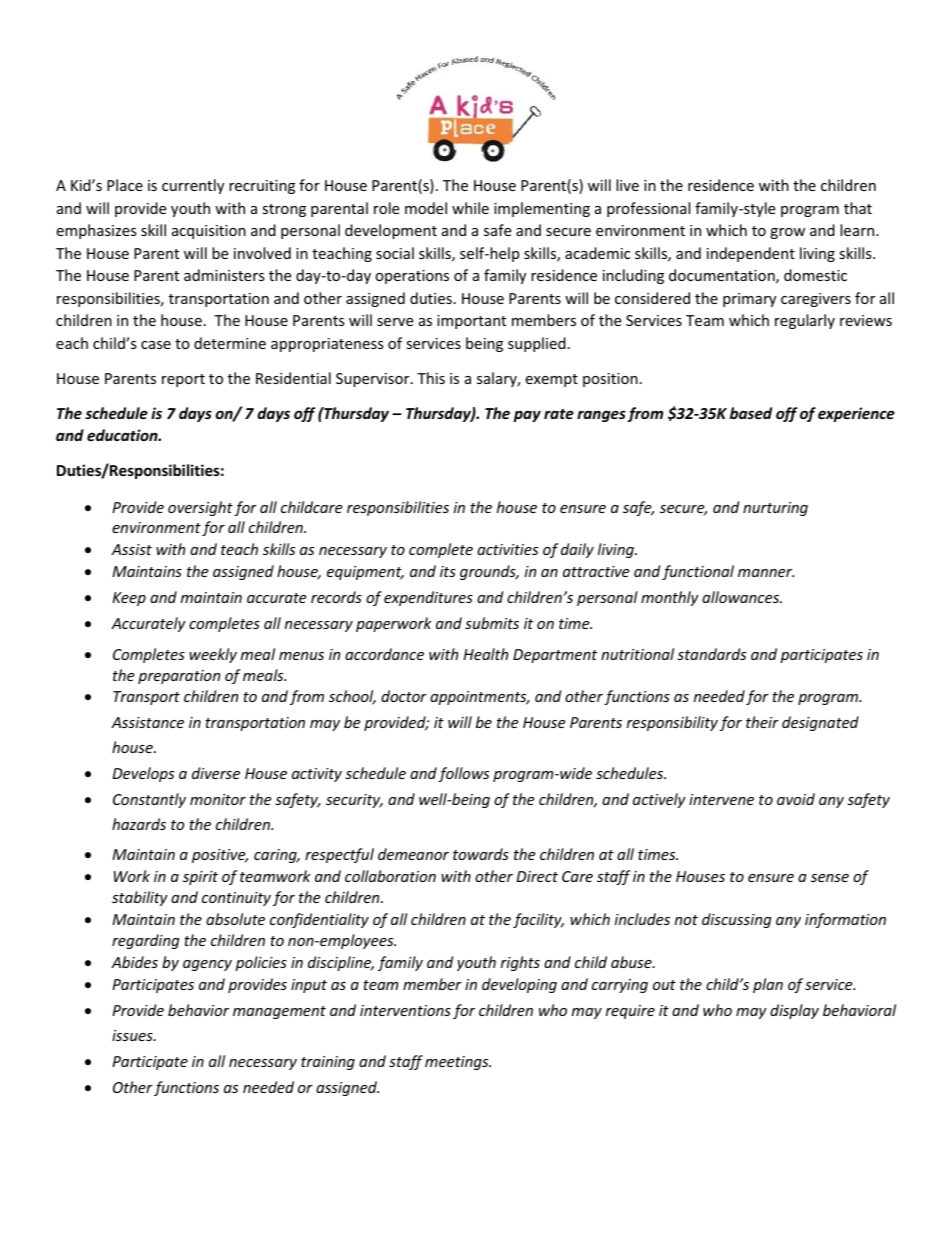 This screenshot has width=952, height=1233. I want to click on follows, so click(463, 774).
